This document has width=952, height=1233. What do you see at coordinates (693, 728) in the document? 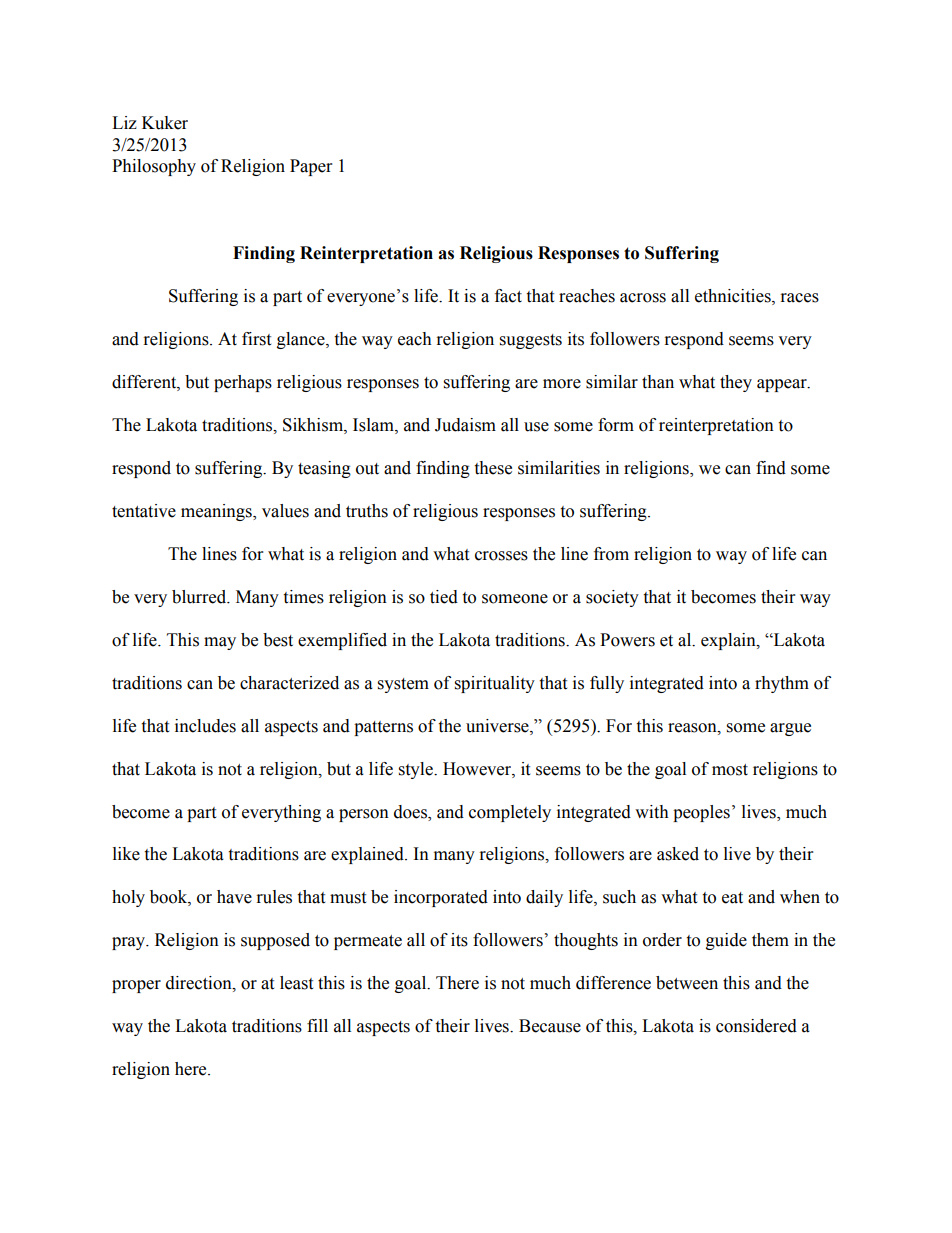
I see `reason` at bounding box center [693, 728].
